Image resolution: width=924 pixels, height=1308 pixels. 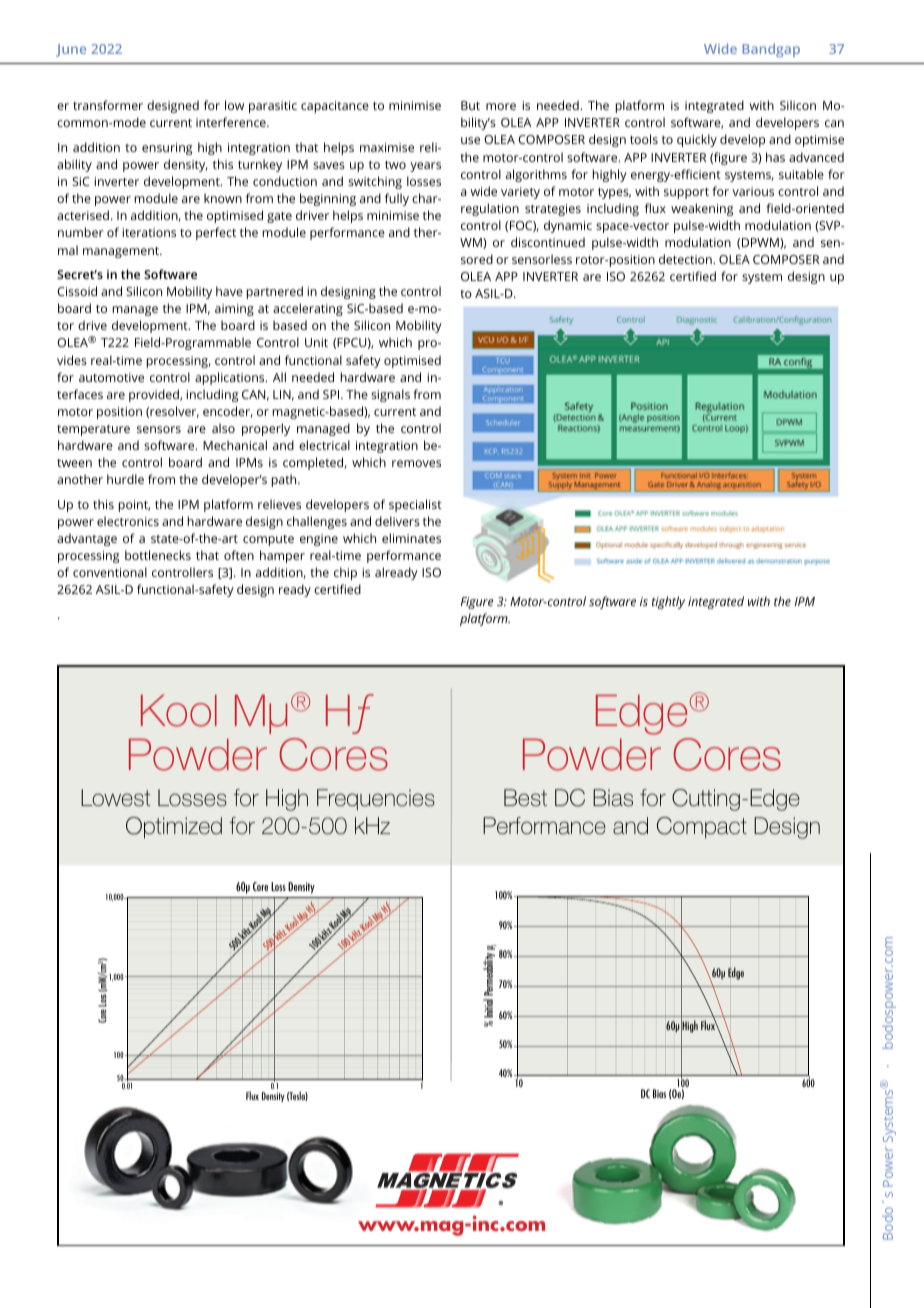 What do you see at coordinates (159, 429) in the screenshot?
I see `sensors` at bounding box center [159, 429].
